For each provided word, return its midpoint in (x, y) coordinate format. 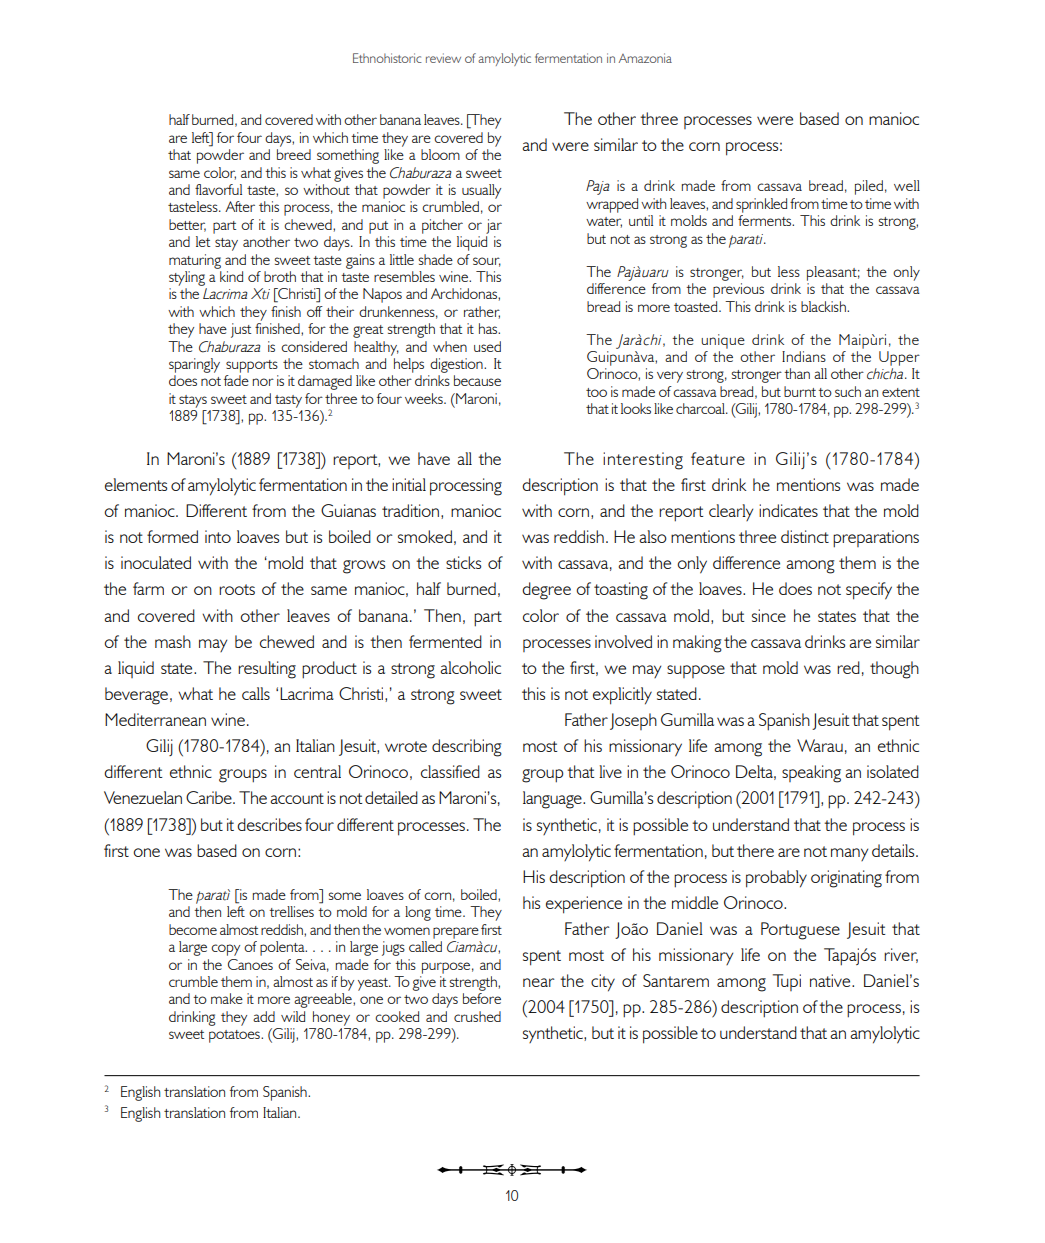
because (477, 380)
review (443, 58)
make (227, 998)
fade (236, 380)
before (482, 998)
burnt (800, 391)
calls (256, 693)
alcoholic (470, 667)
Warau (820, 745)
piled (869, 187)
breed (294, 154)
